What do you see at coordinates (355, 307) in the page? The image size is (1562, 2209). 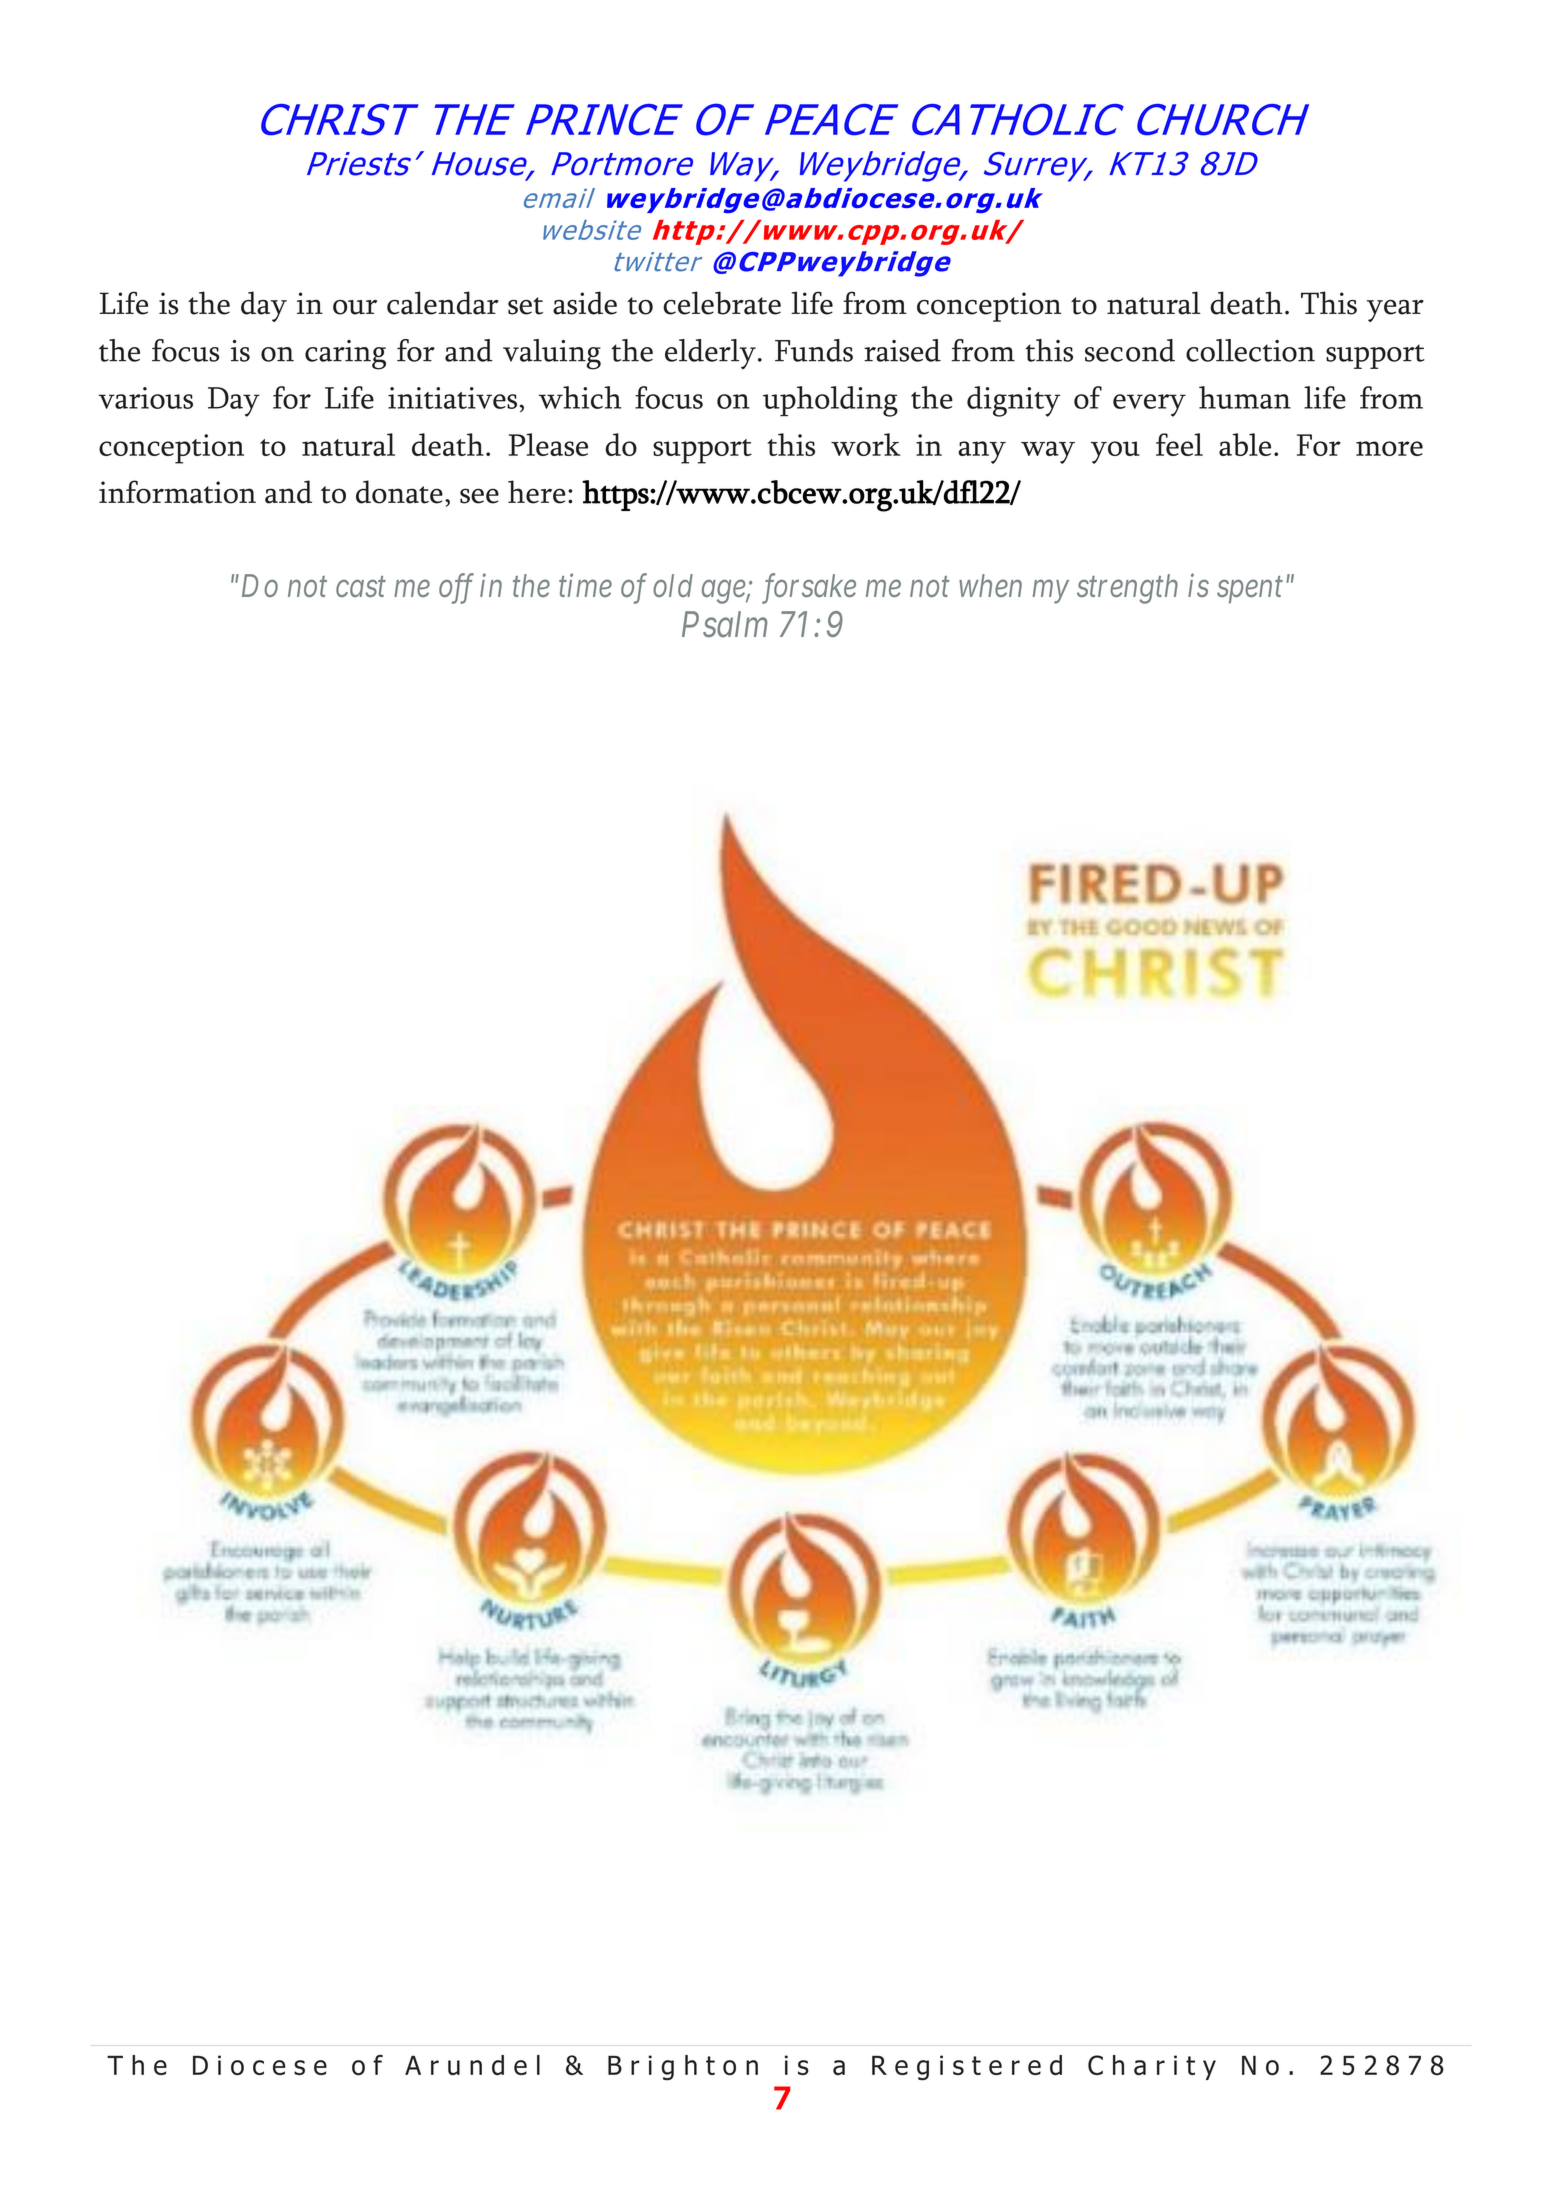 I see `our` at bounding box center [355, 307].
